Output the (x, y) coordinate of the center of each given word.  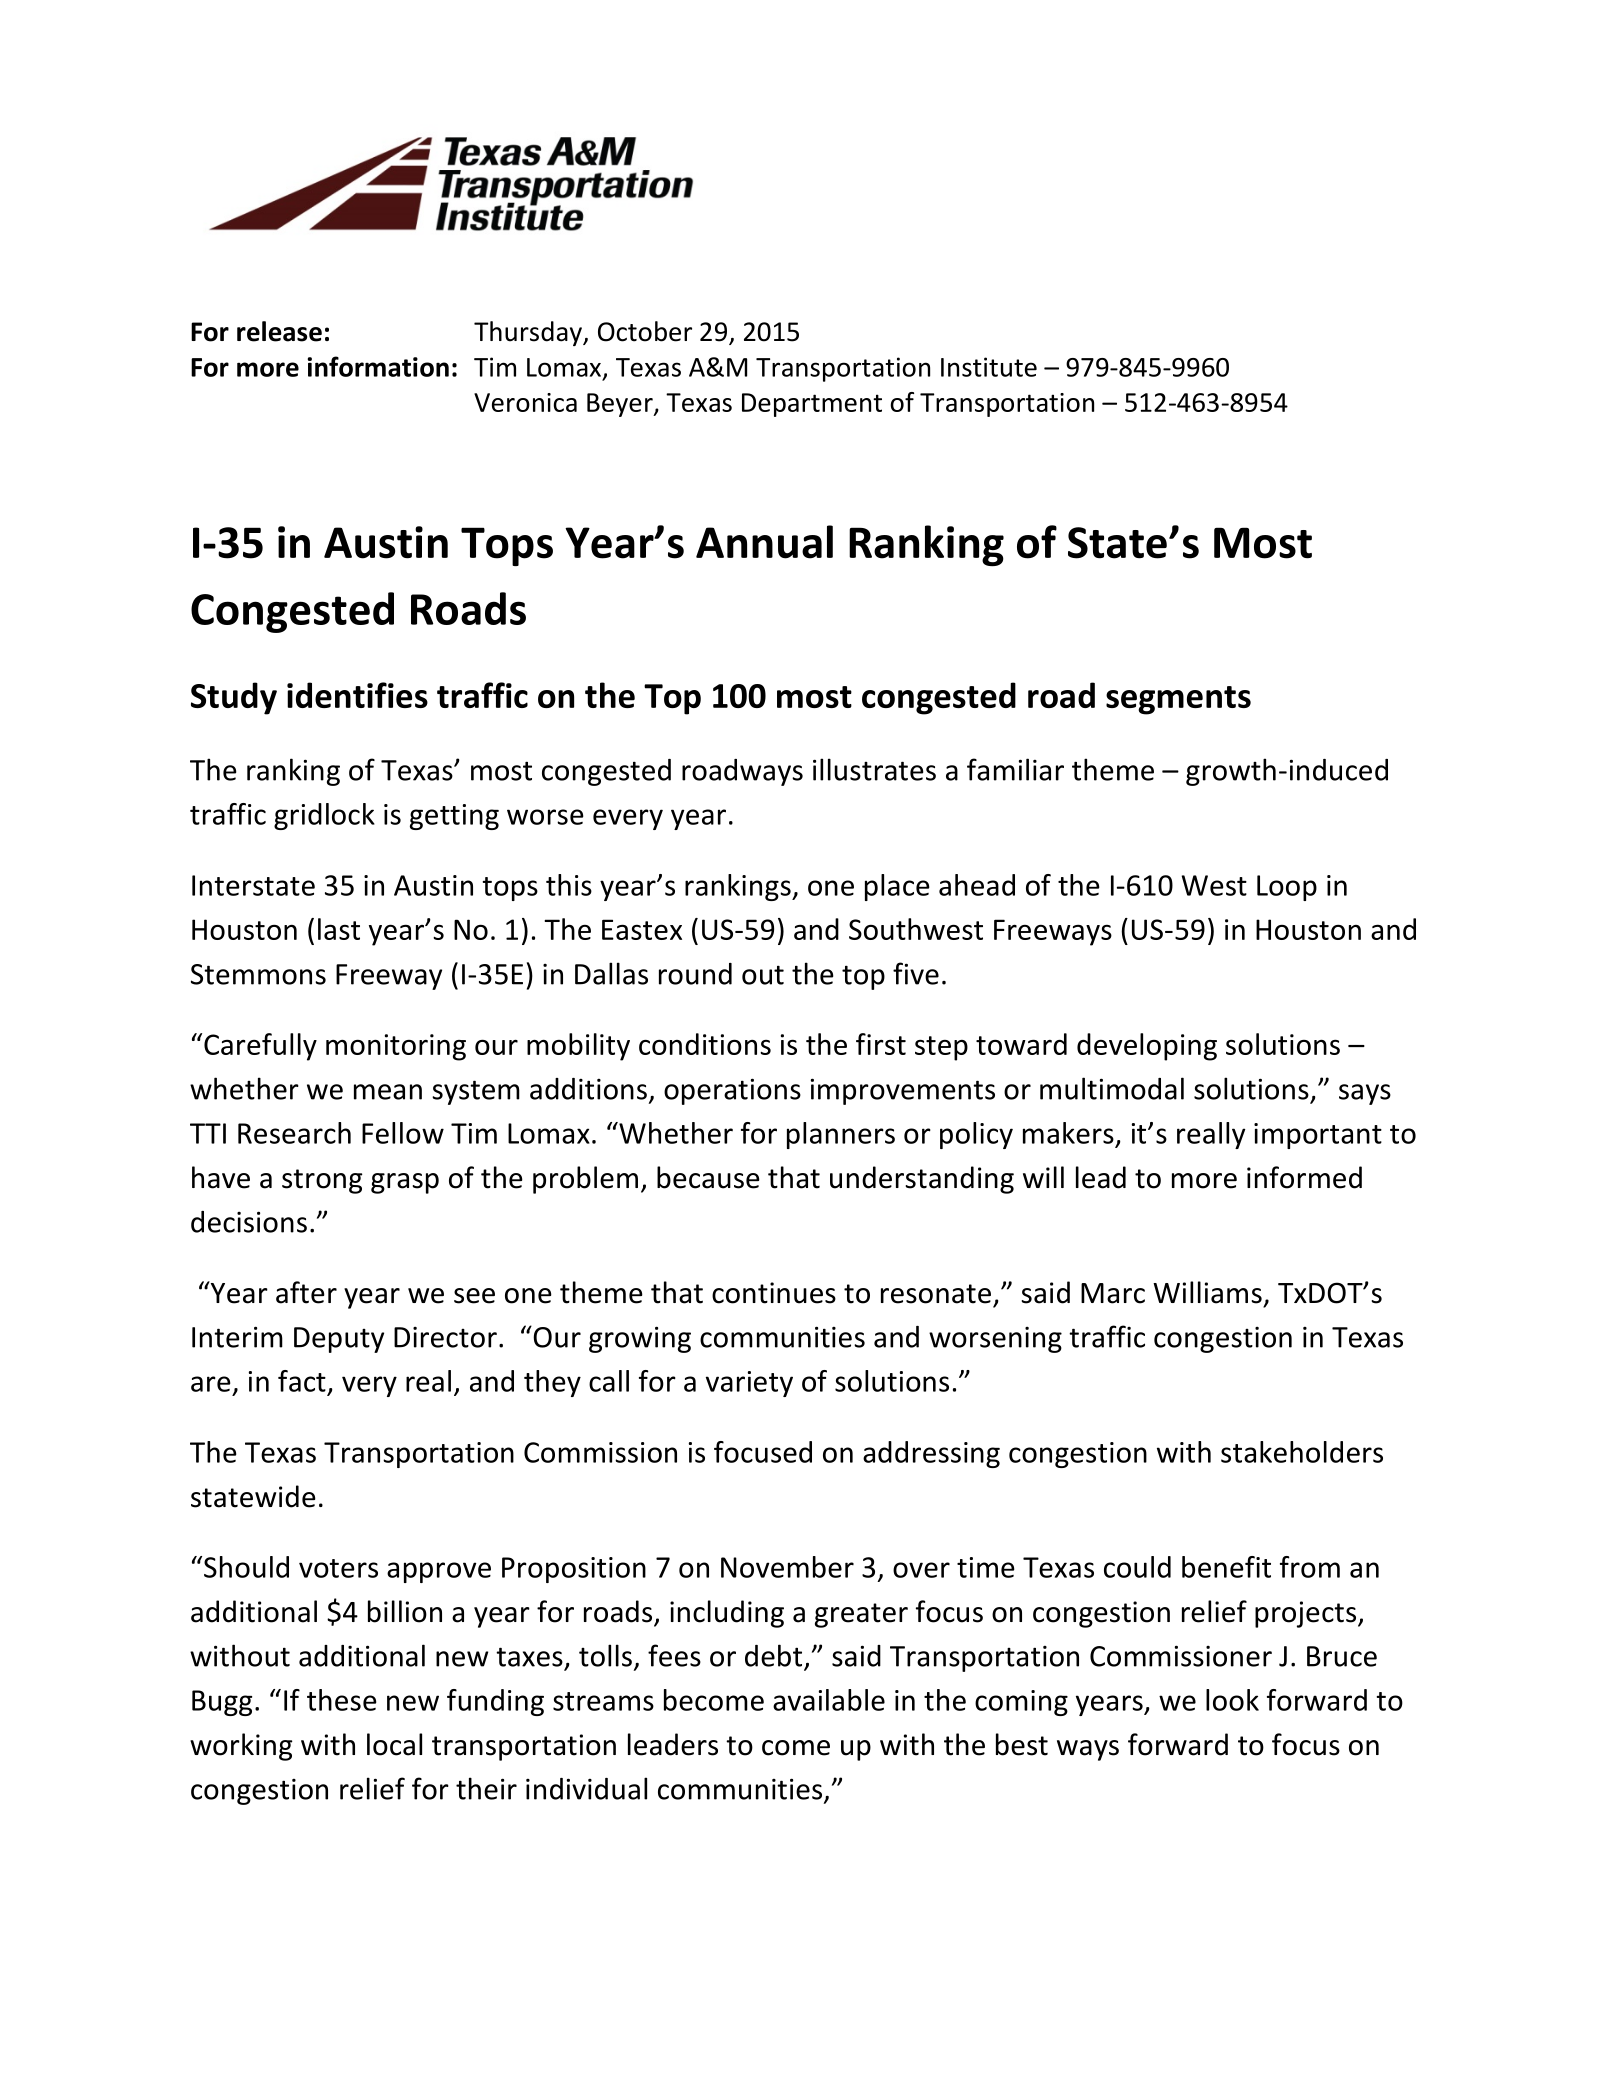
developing (1147, 1047)
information (378, 366)
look (1232, 1700)
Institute (989, 367)
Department (812, 405)
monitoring (396, 1047)
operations (732, 1091)
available (829, 1700)
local (394, 1744)
